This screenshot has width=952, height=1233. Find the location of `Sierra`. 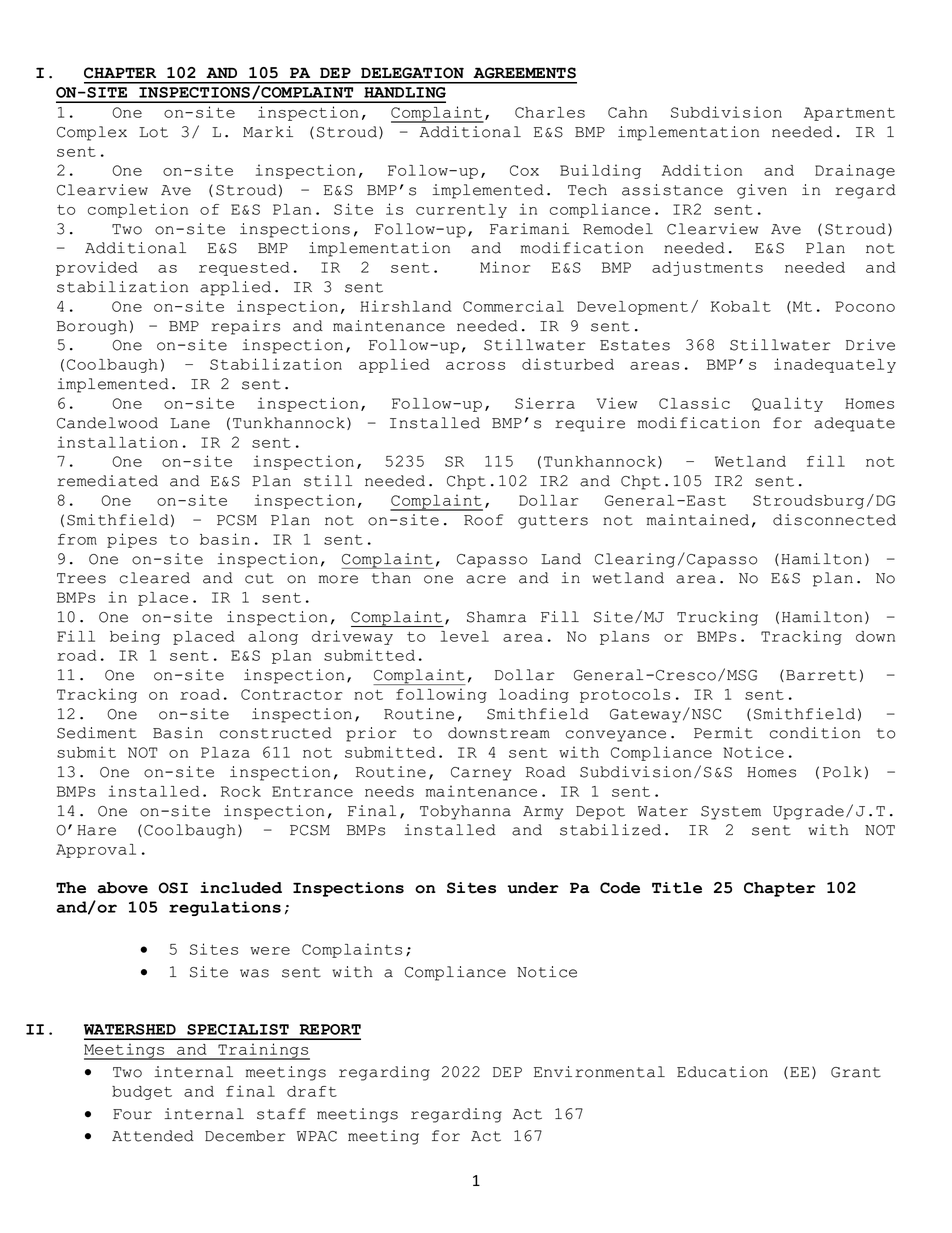

Sierra is located at coordinates (545, 403).
